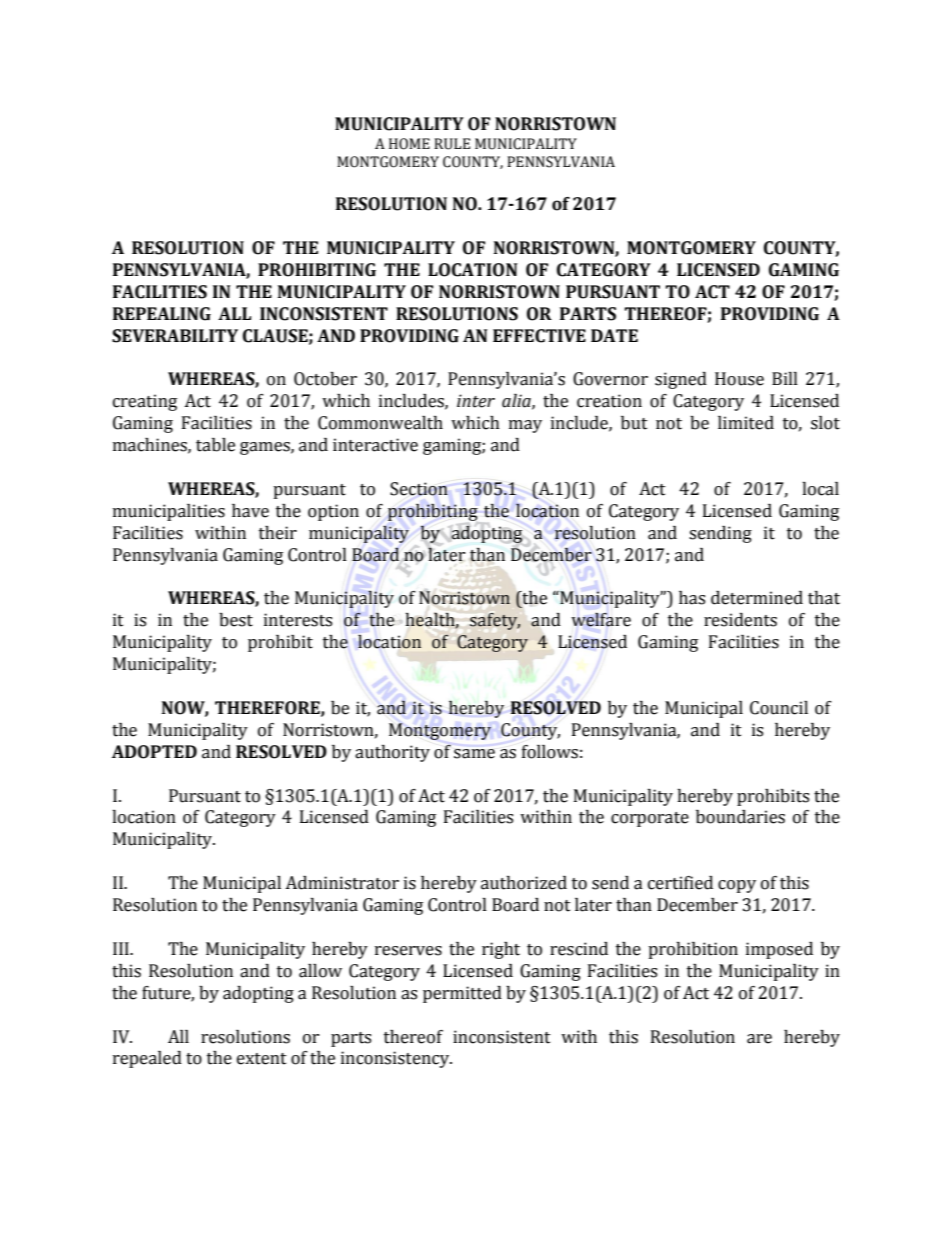 This screenshot has width=952, height=1233. What do you see at coordinates (154, 752) in the screenshot?
I see `ADOPTED` at bounding box center [154, 752].
